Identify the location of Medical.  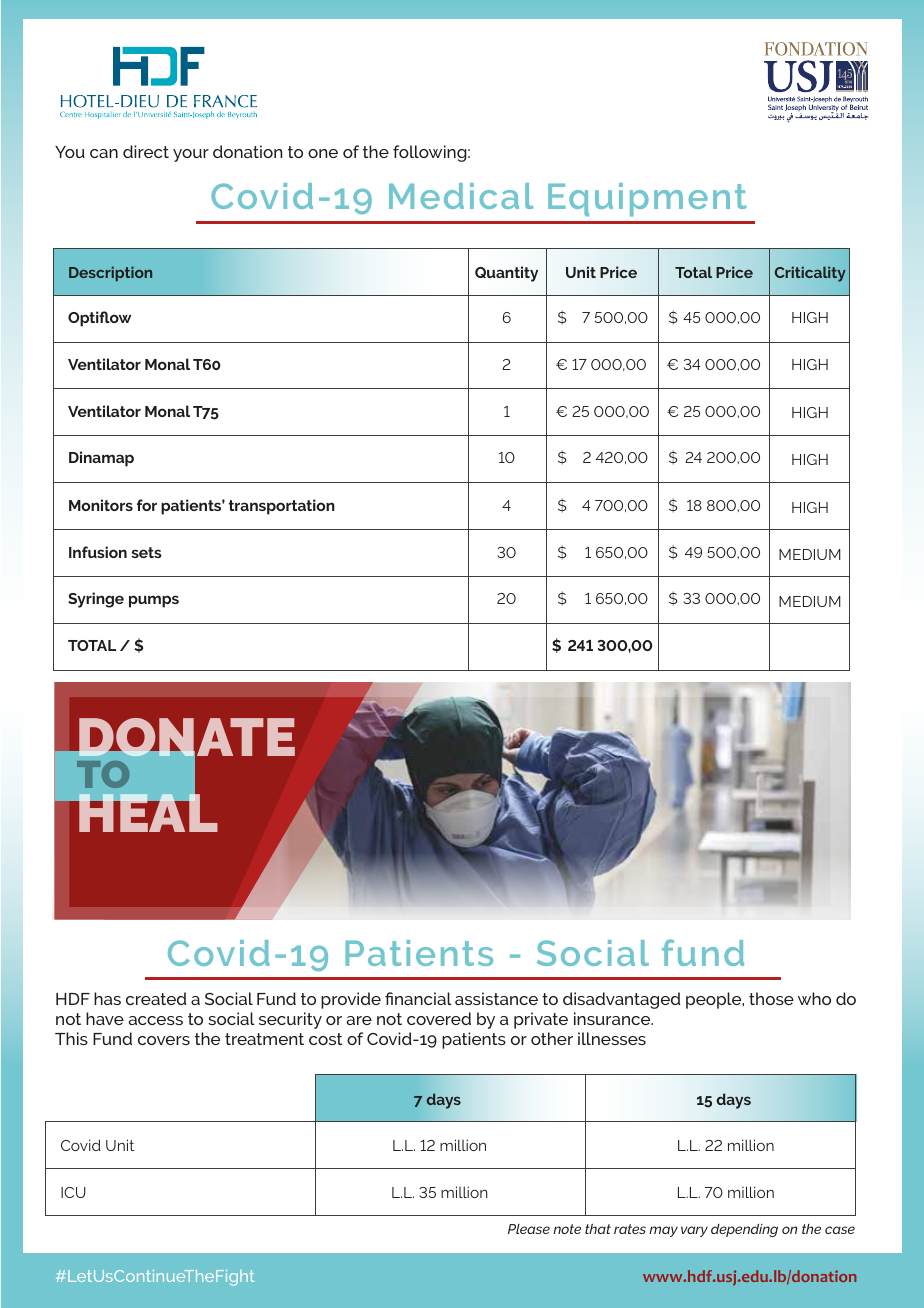
(461, 196).
